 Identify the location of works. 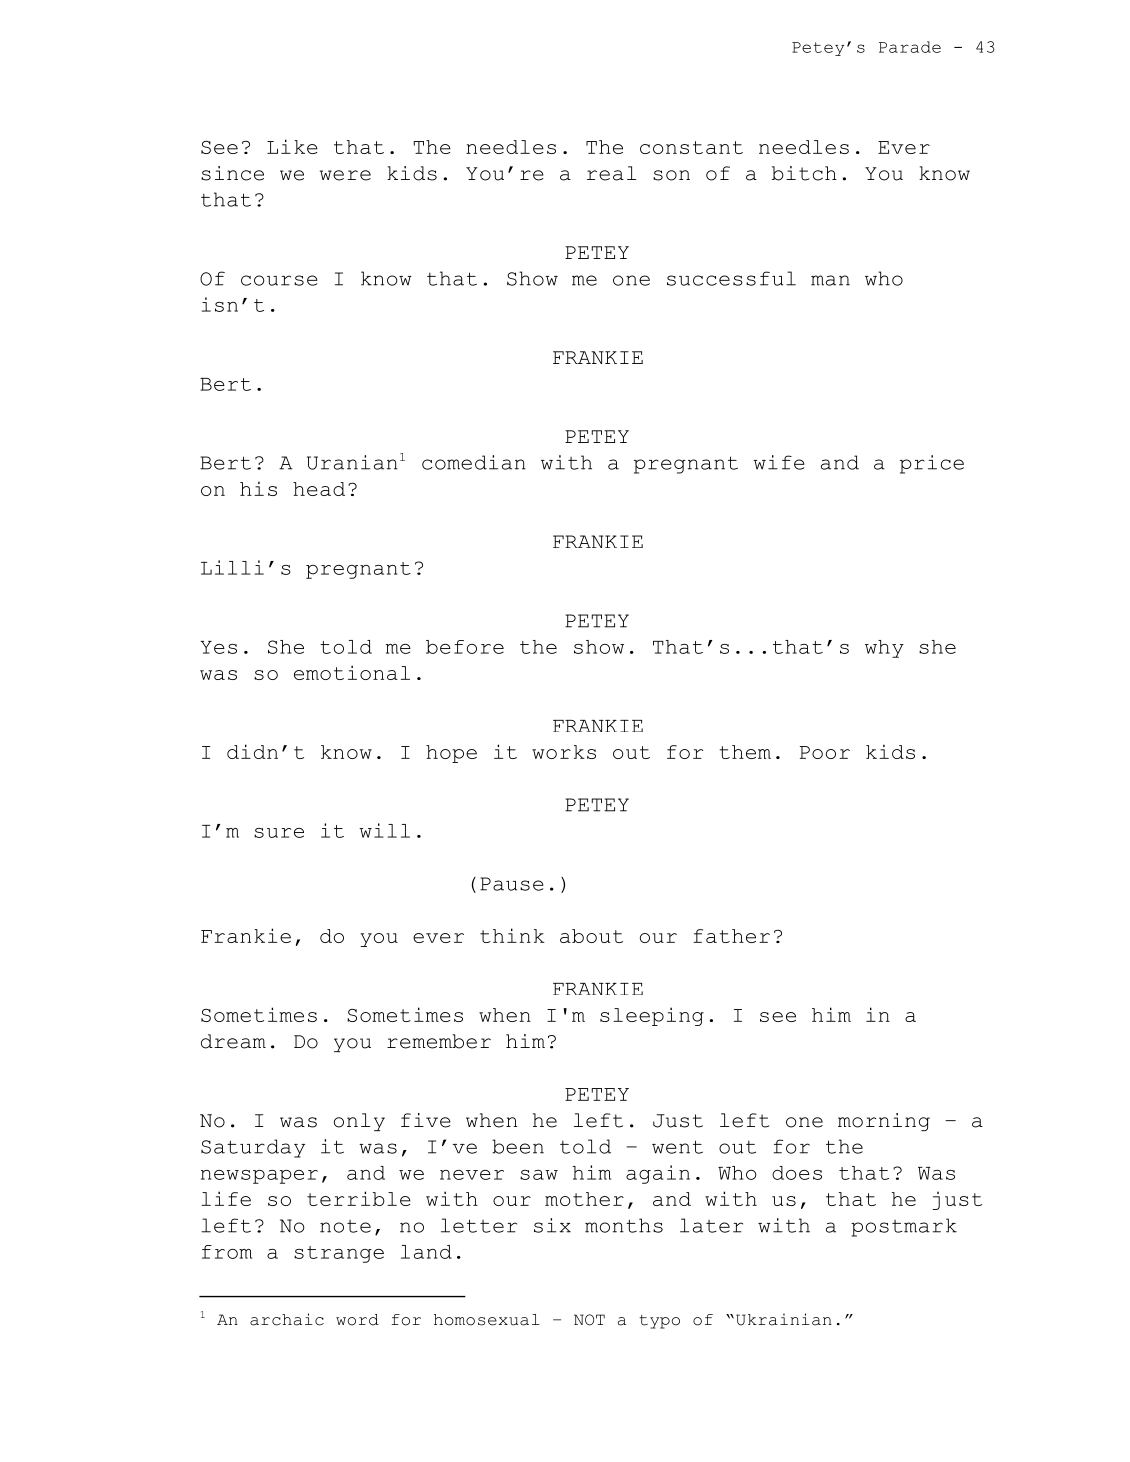
(564, 752).
